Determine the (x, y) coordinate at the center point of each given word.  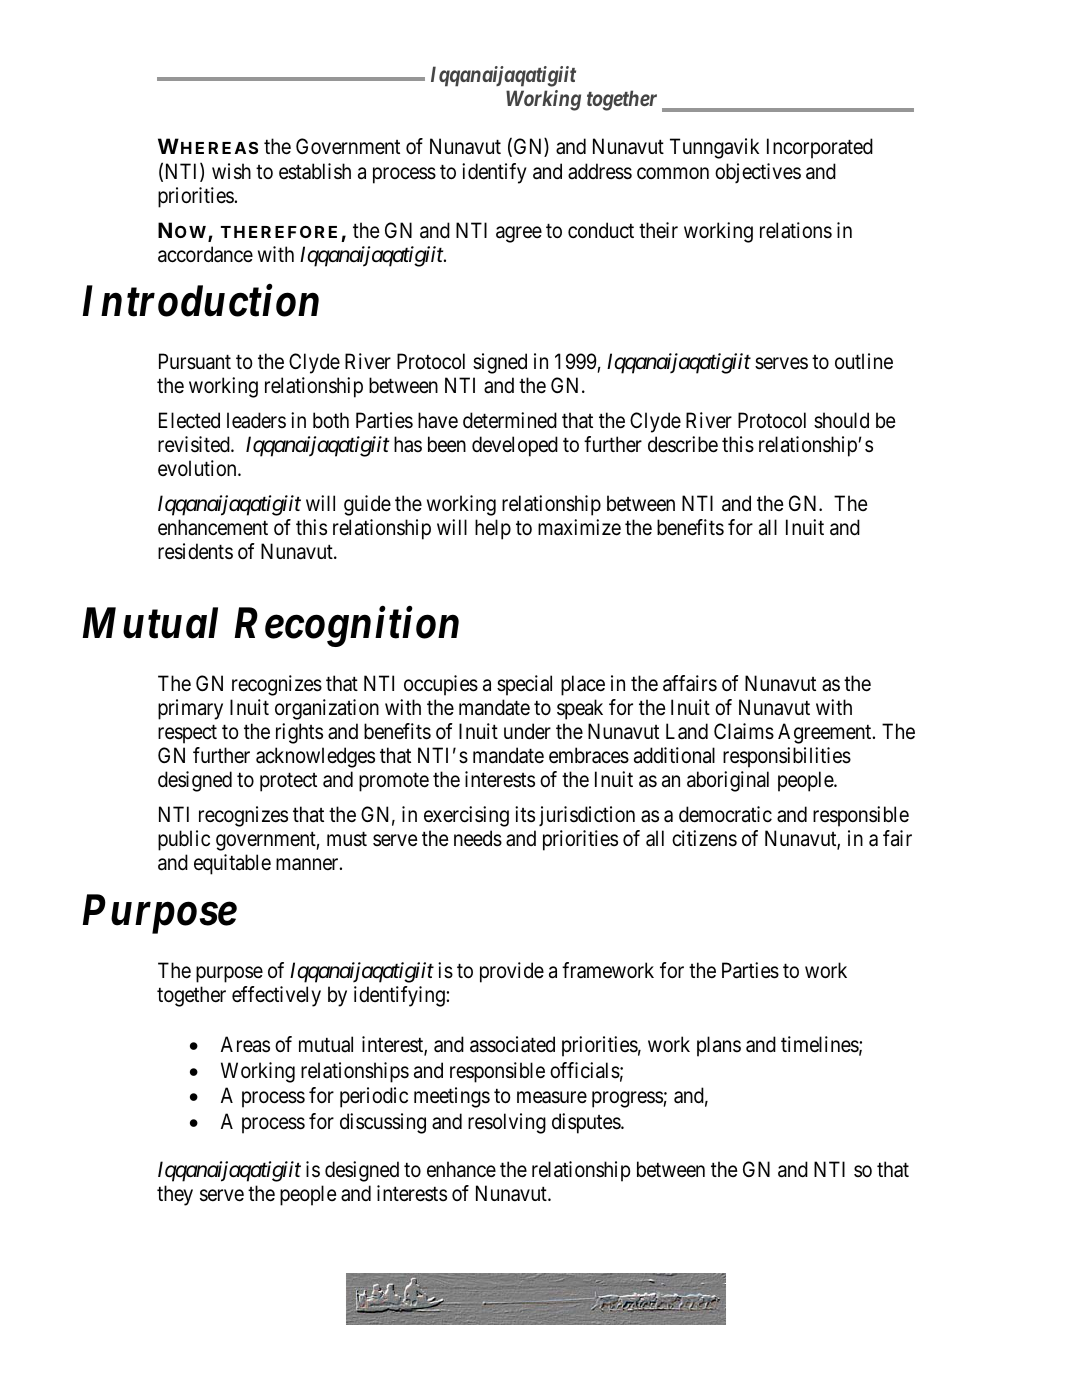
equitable (232, 864)
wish (231, 171)
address (600, 171)
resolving (507, 1123)
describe (683, 444)
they (175, 1195)
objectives (758, 173)
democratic (725, 814)
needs (478, 838)
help (493, 529)
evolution (198, 468)
